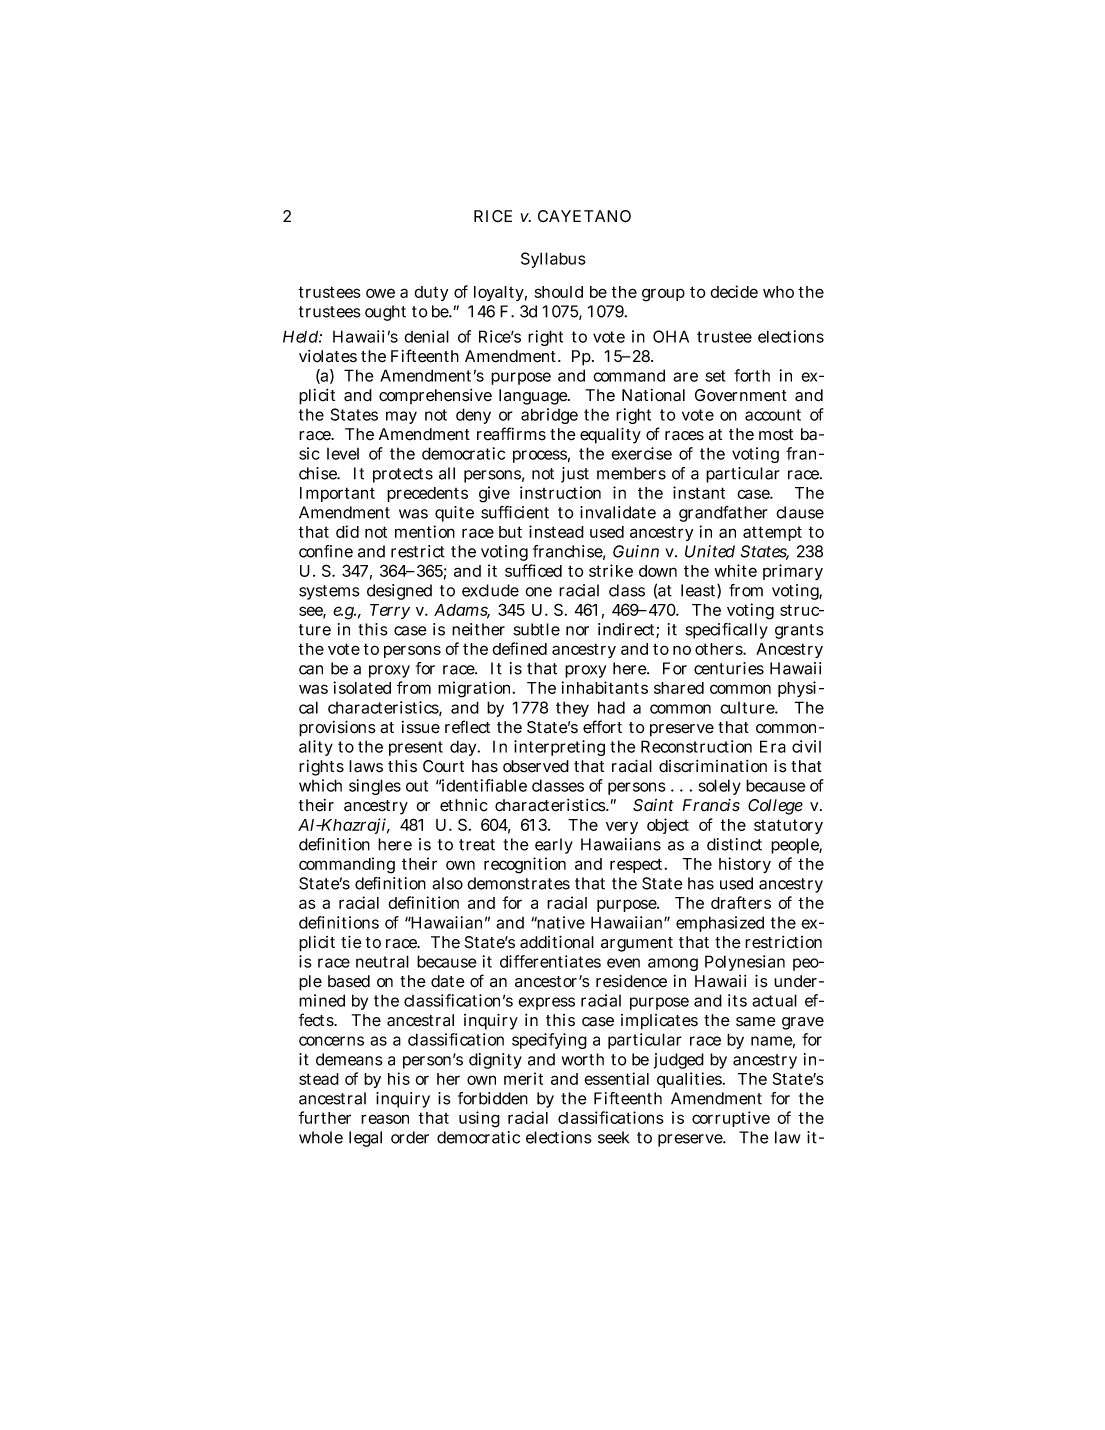  I want to click on corruptive, so click(731, 1119).
